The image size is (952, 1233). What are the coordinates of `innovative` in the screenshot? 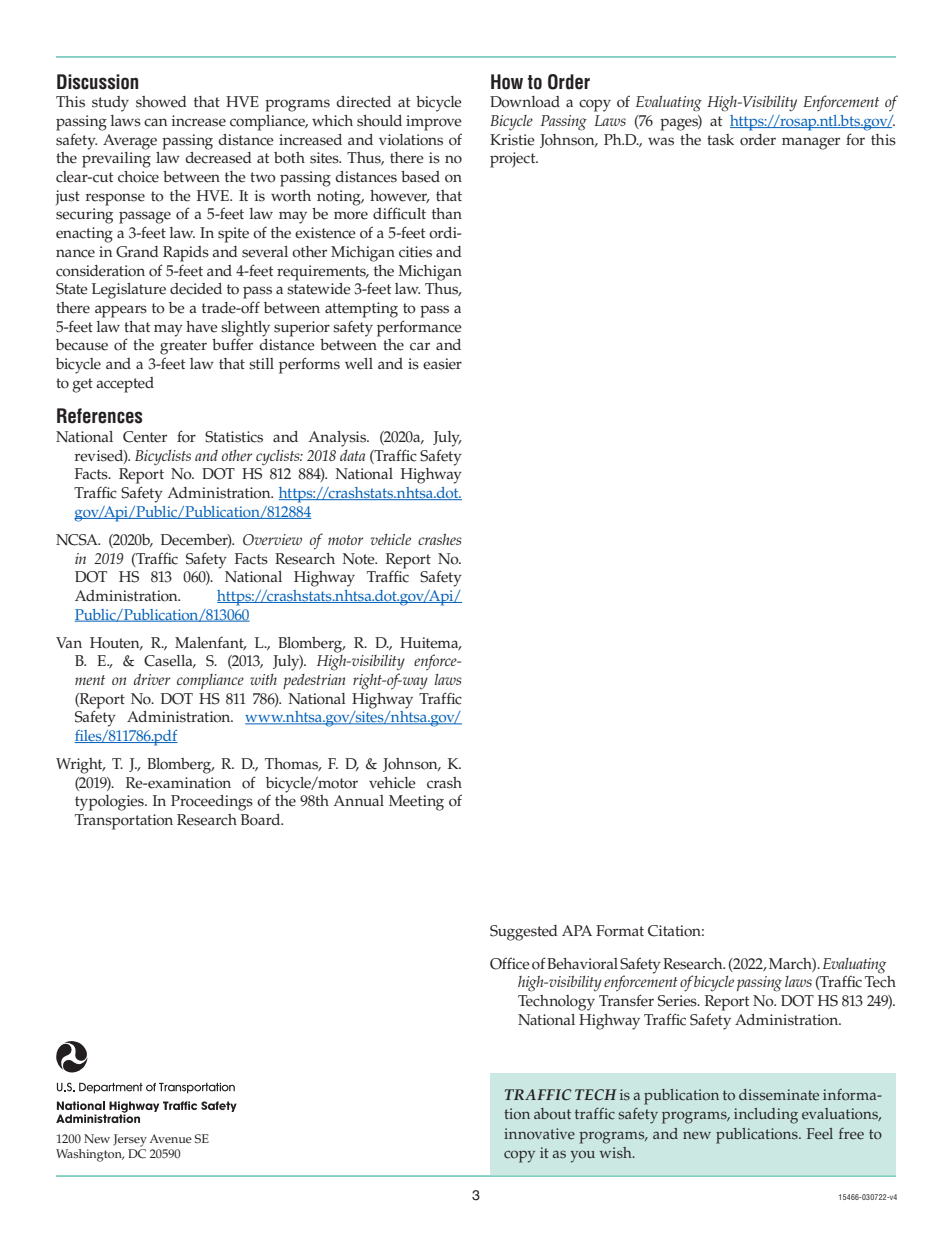 It's located at (539, 1134).
